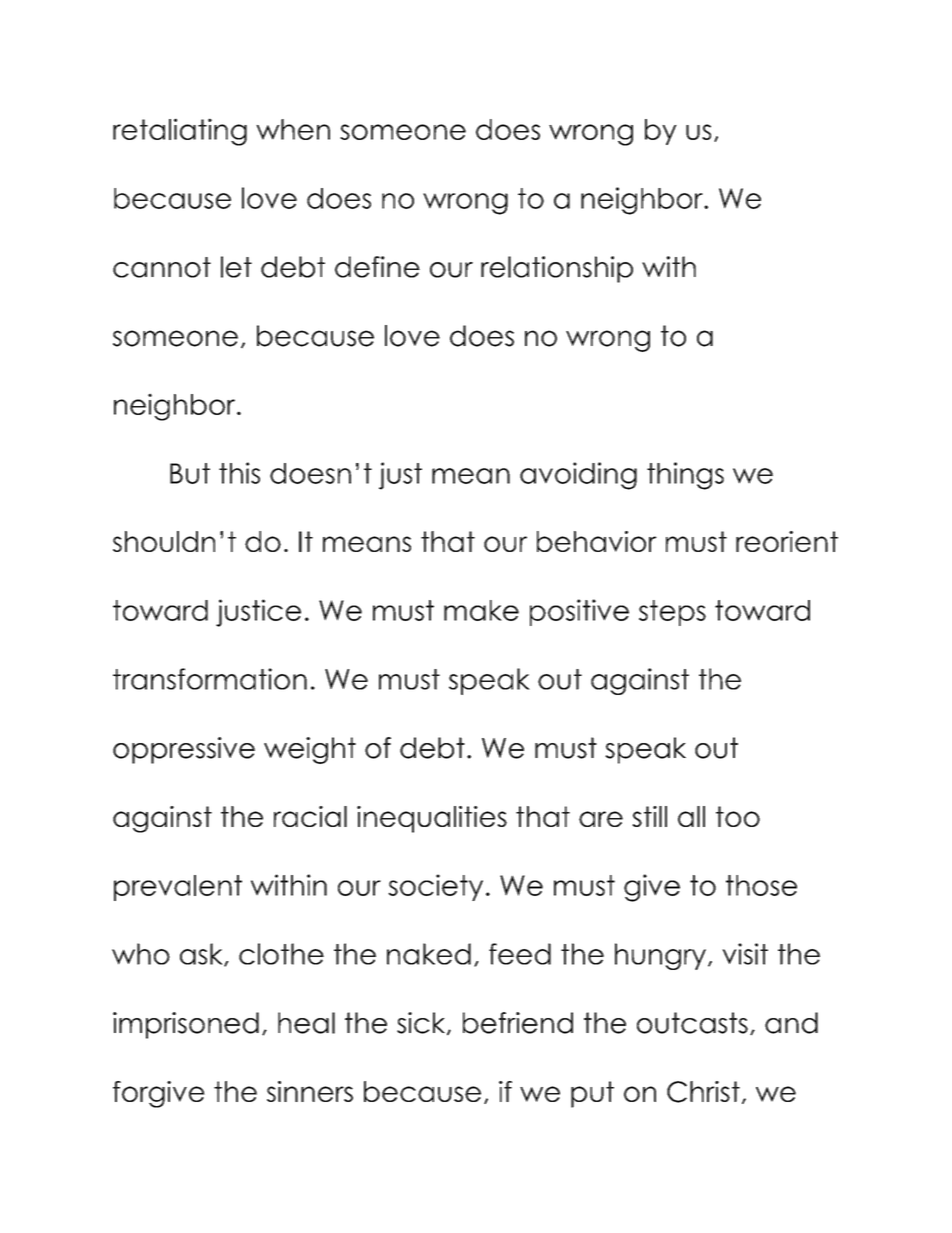  I want to click on transformation, so click(210, 679).
